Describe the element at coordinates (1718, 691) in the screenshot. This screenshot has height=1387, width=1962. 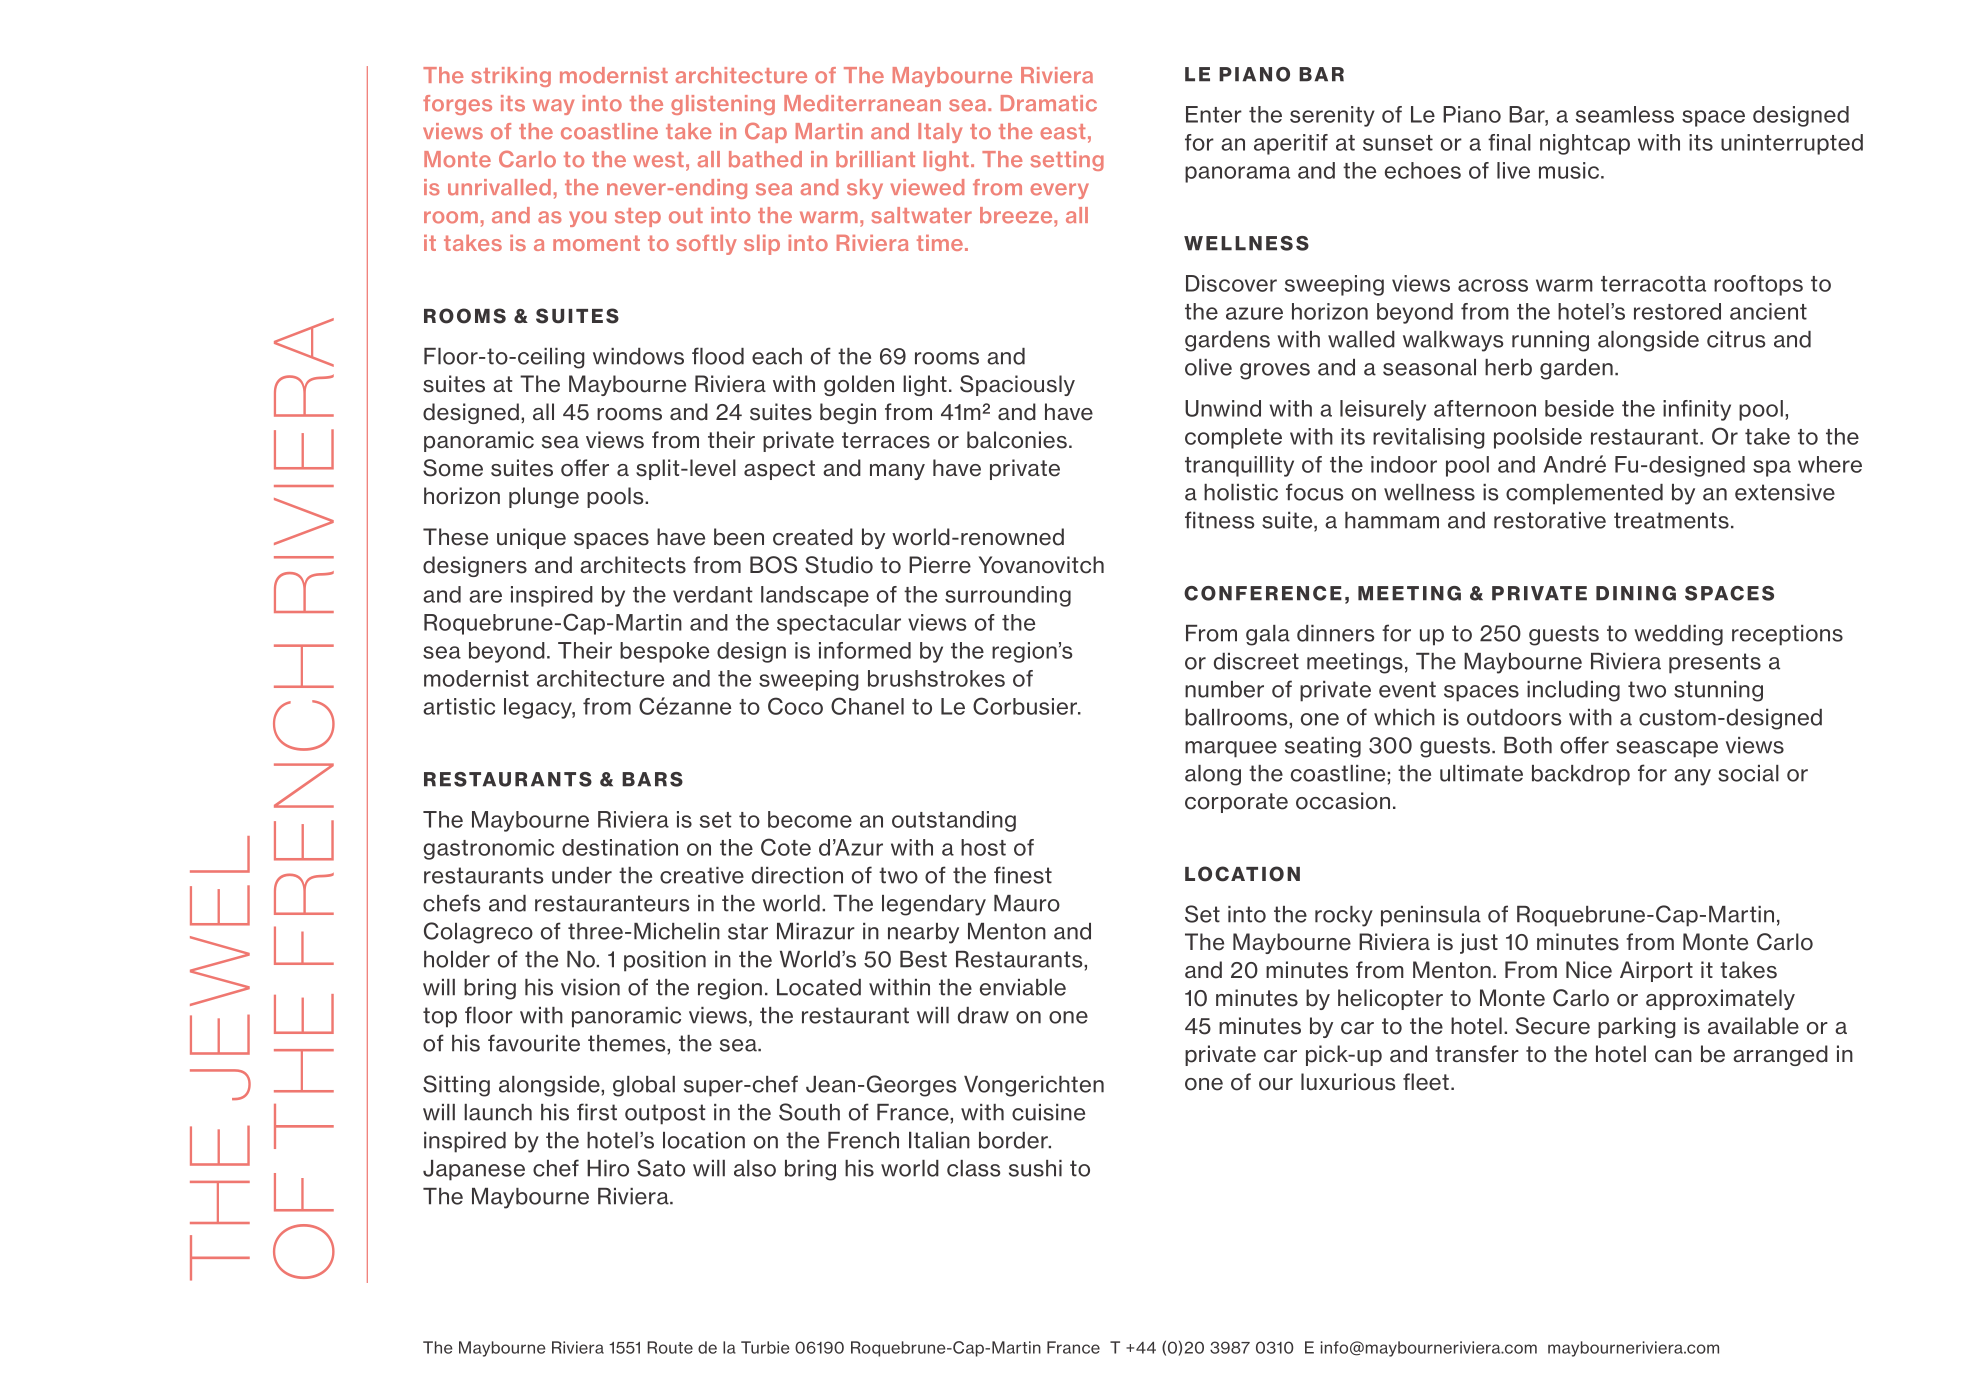
I see `stunning` at that location.
